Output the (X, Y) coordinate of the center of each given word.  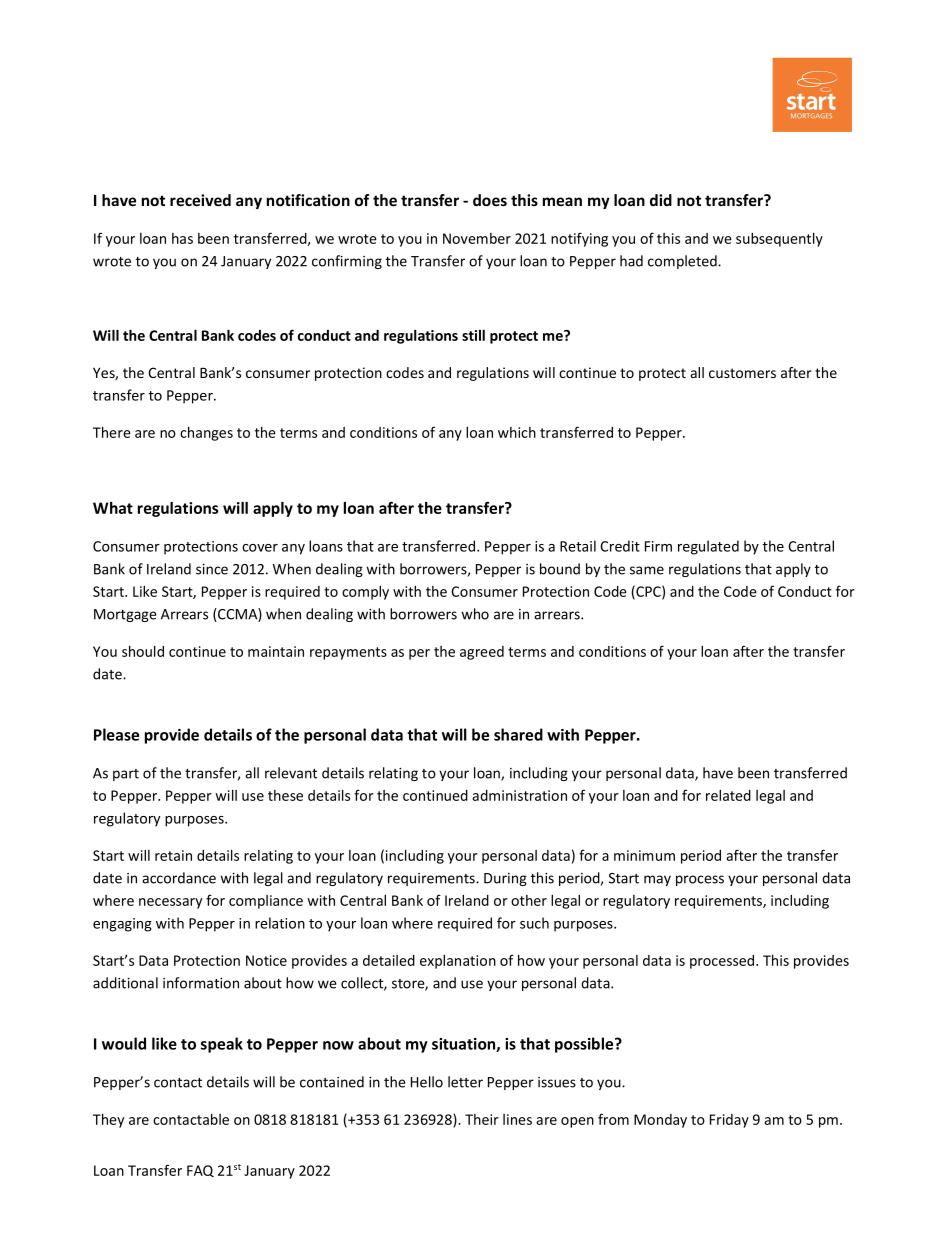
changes (206, 433)
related (728, 795)
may (657, 880)
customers (742, 373)
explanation (458, 962)
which (517, 432)
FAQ (200, 1171)
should (143, 651)
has (182, 238)
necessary (170, 903)
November (477, 238)
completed (683, 262)
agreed (482, 653)
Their (482, 1119)
